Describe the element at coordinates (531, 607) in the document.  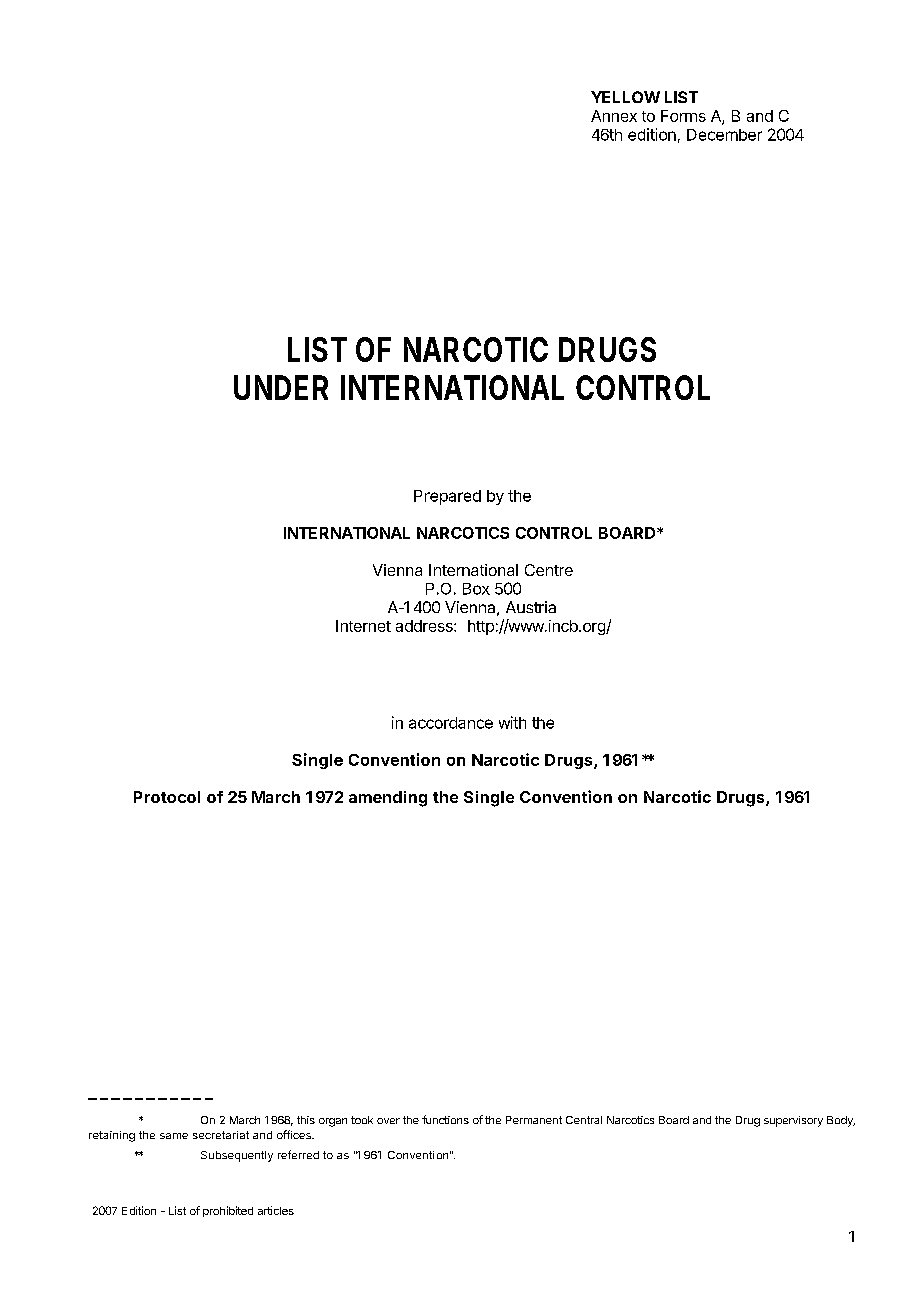
I see `Austria` at that location.
